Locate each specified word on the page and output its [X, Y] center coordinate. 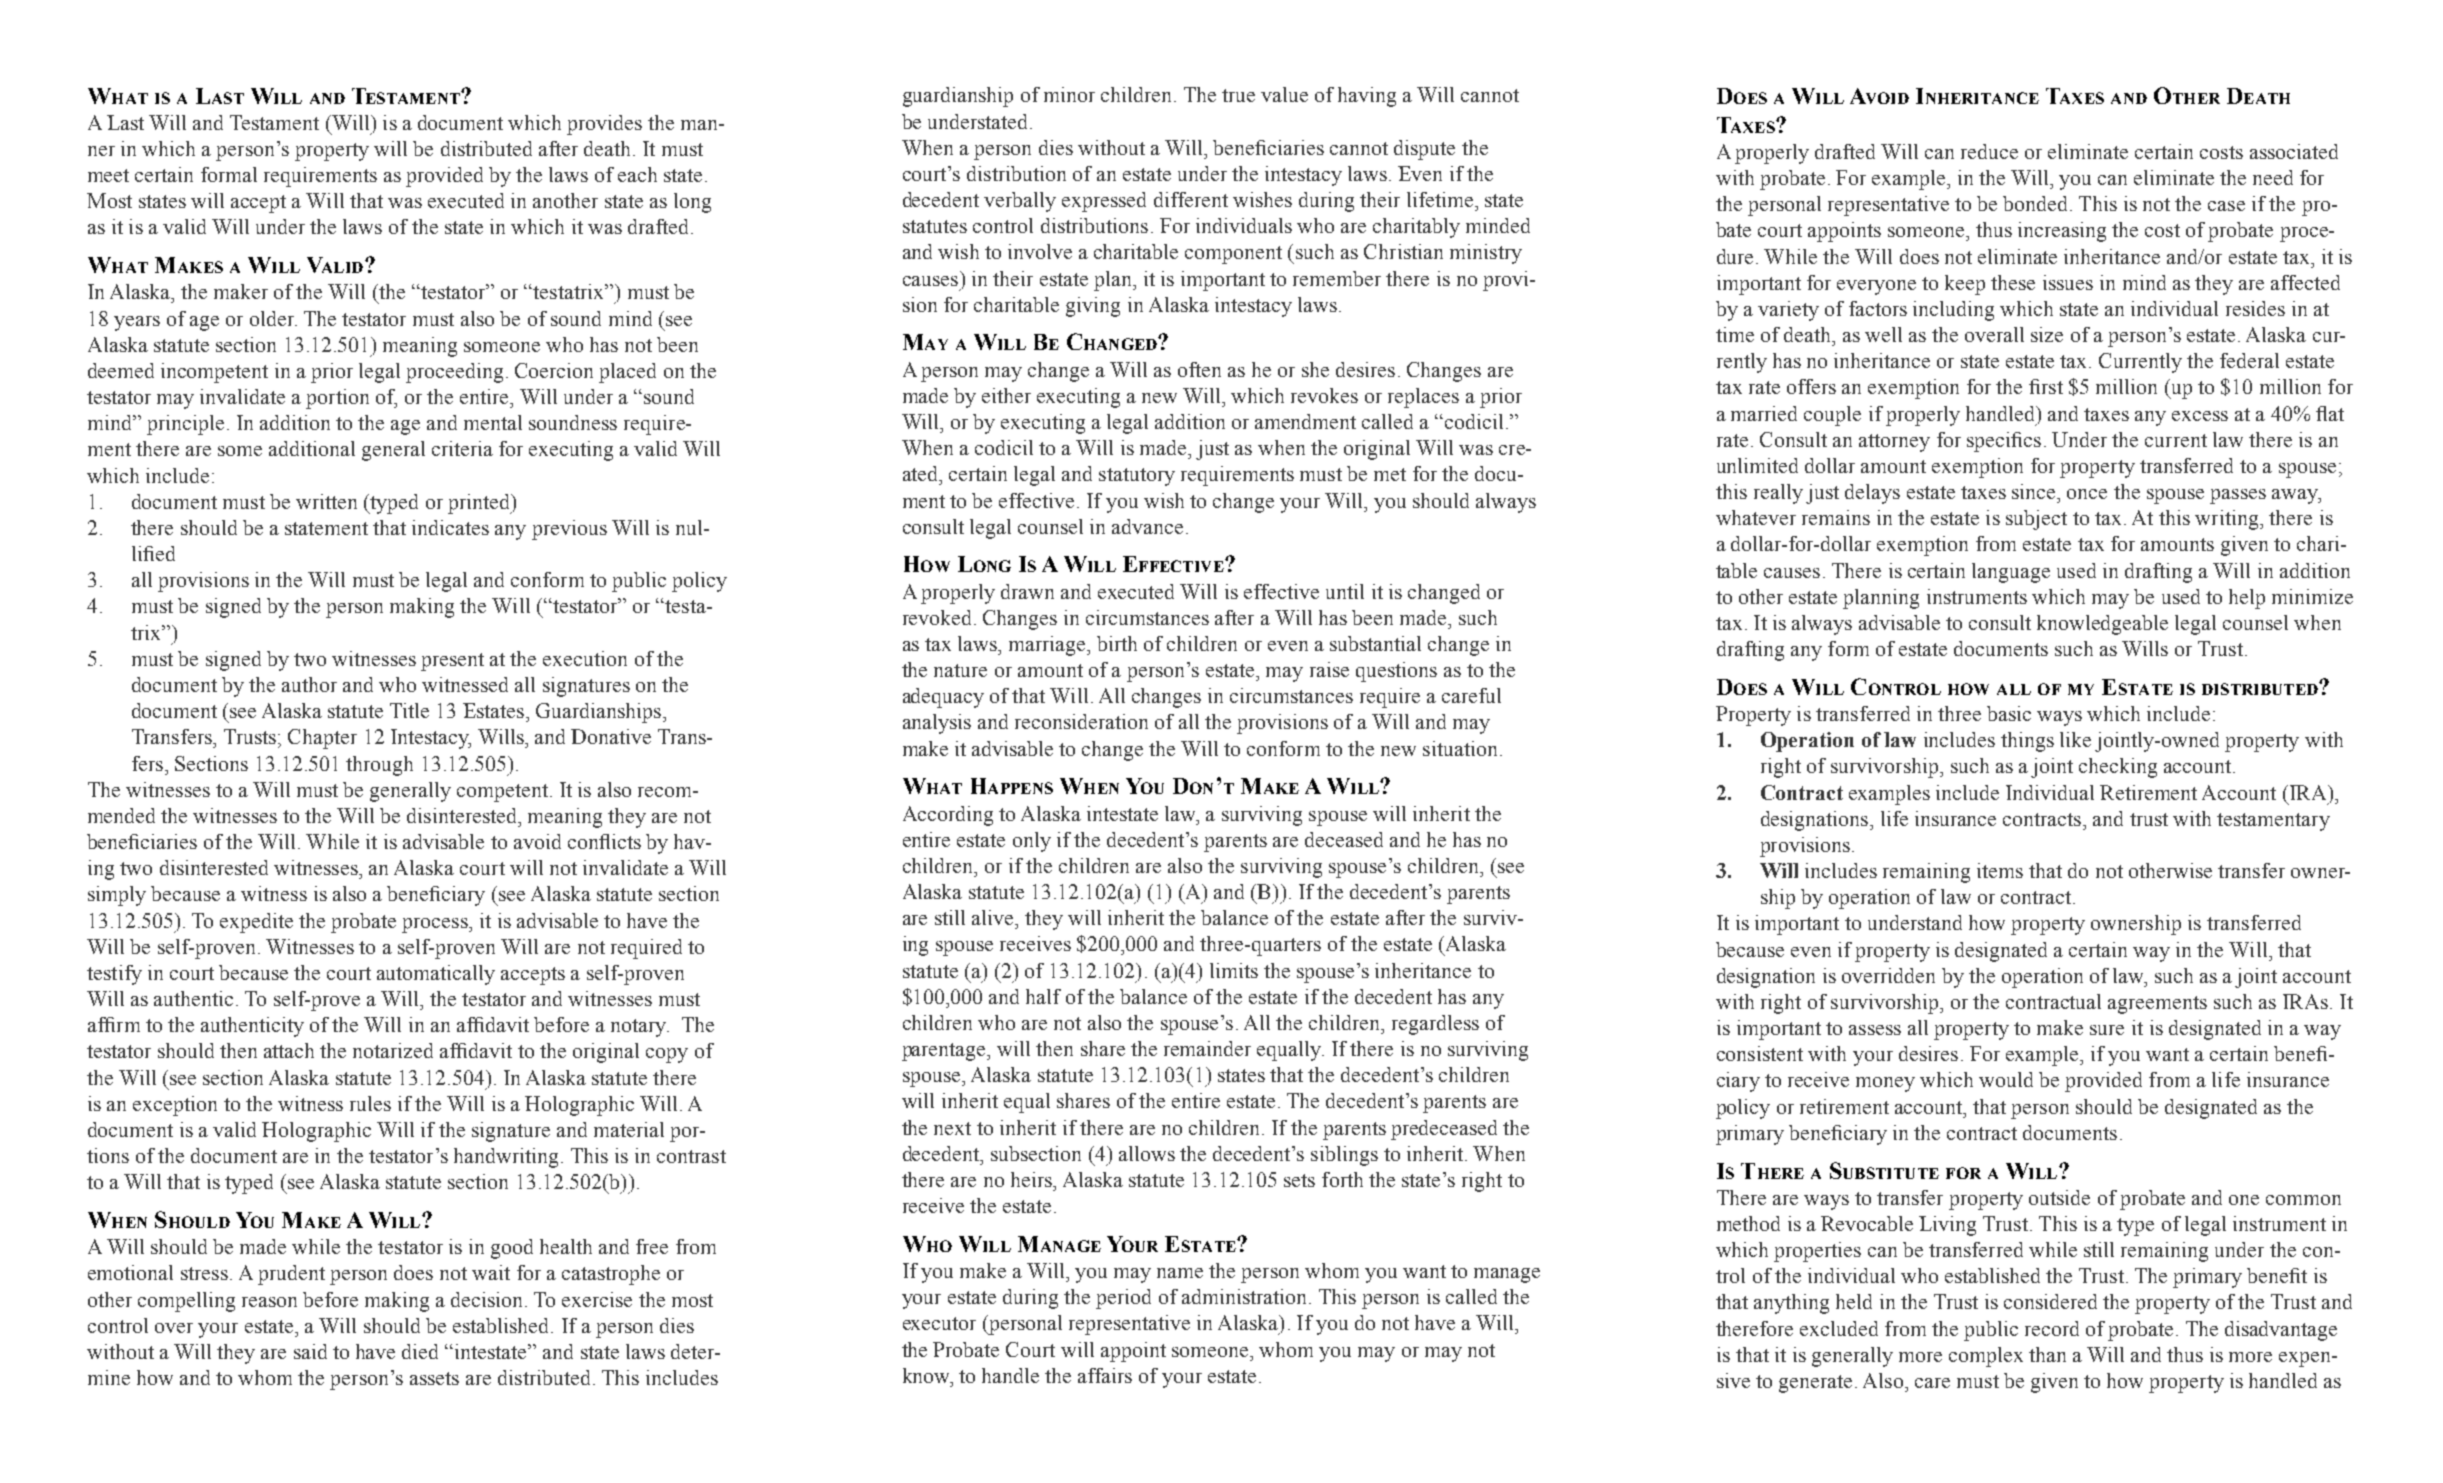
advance [1147, 526]
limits [1234, 970]
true [1238, 95]
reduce [1989, 151]
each [637, 174]
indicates [450, 527]
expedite [256, 923]
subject [2036, 520]
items [2000, 870]
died [420, 1351]
